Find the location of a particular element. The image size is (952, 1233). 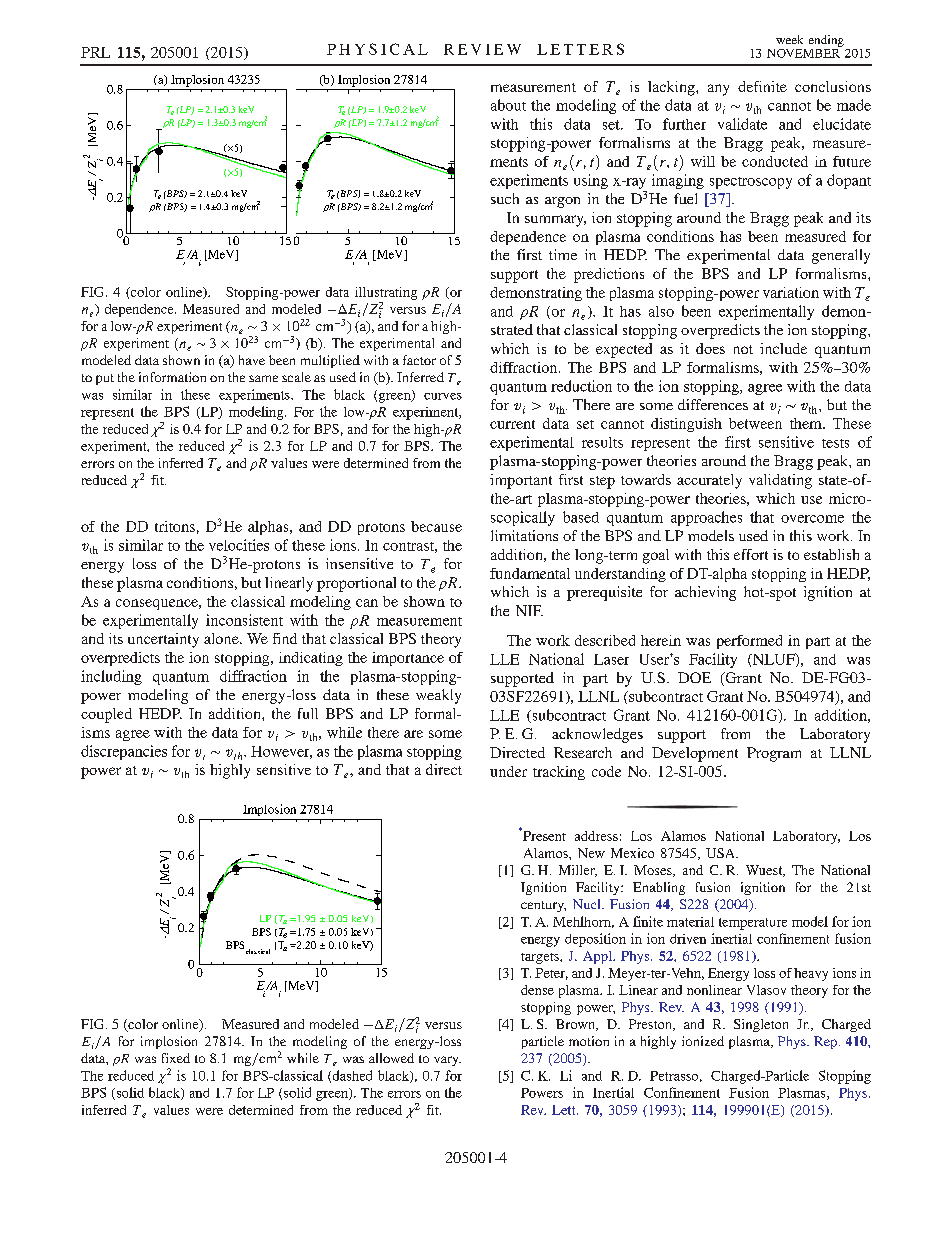

because is located at coordinates (436, 526).
